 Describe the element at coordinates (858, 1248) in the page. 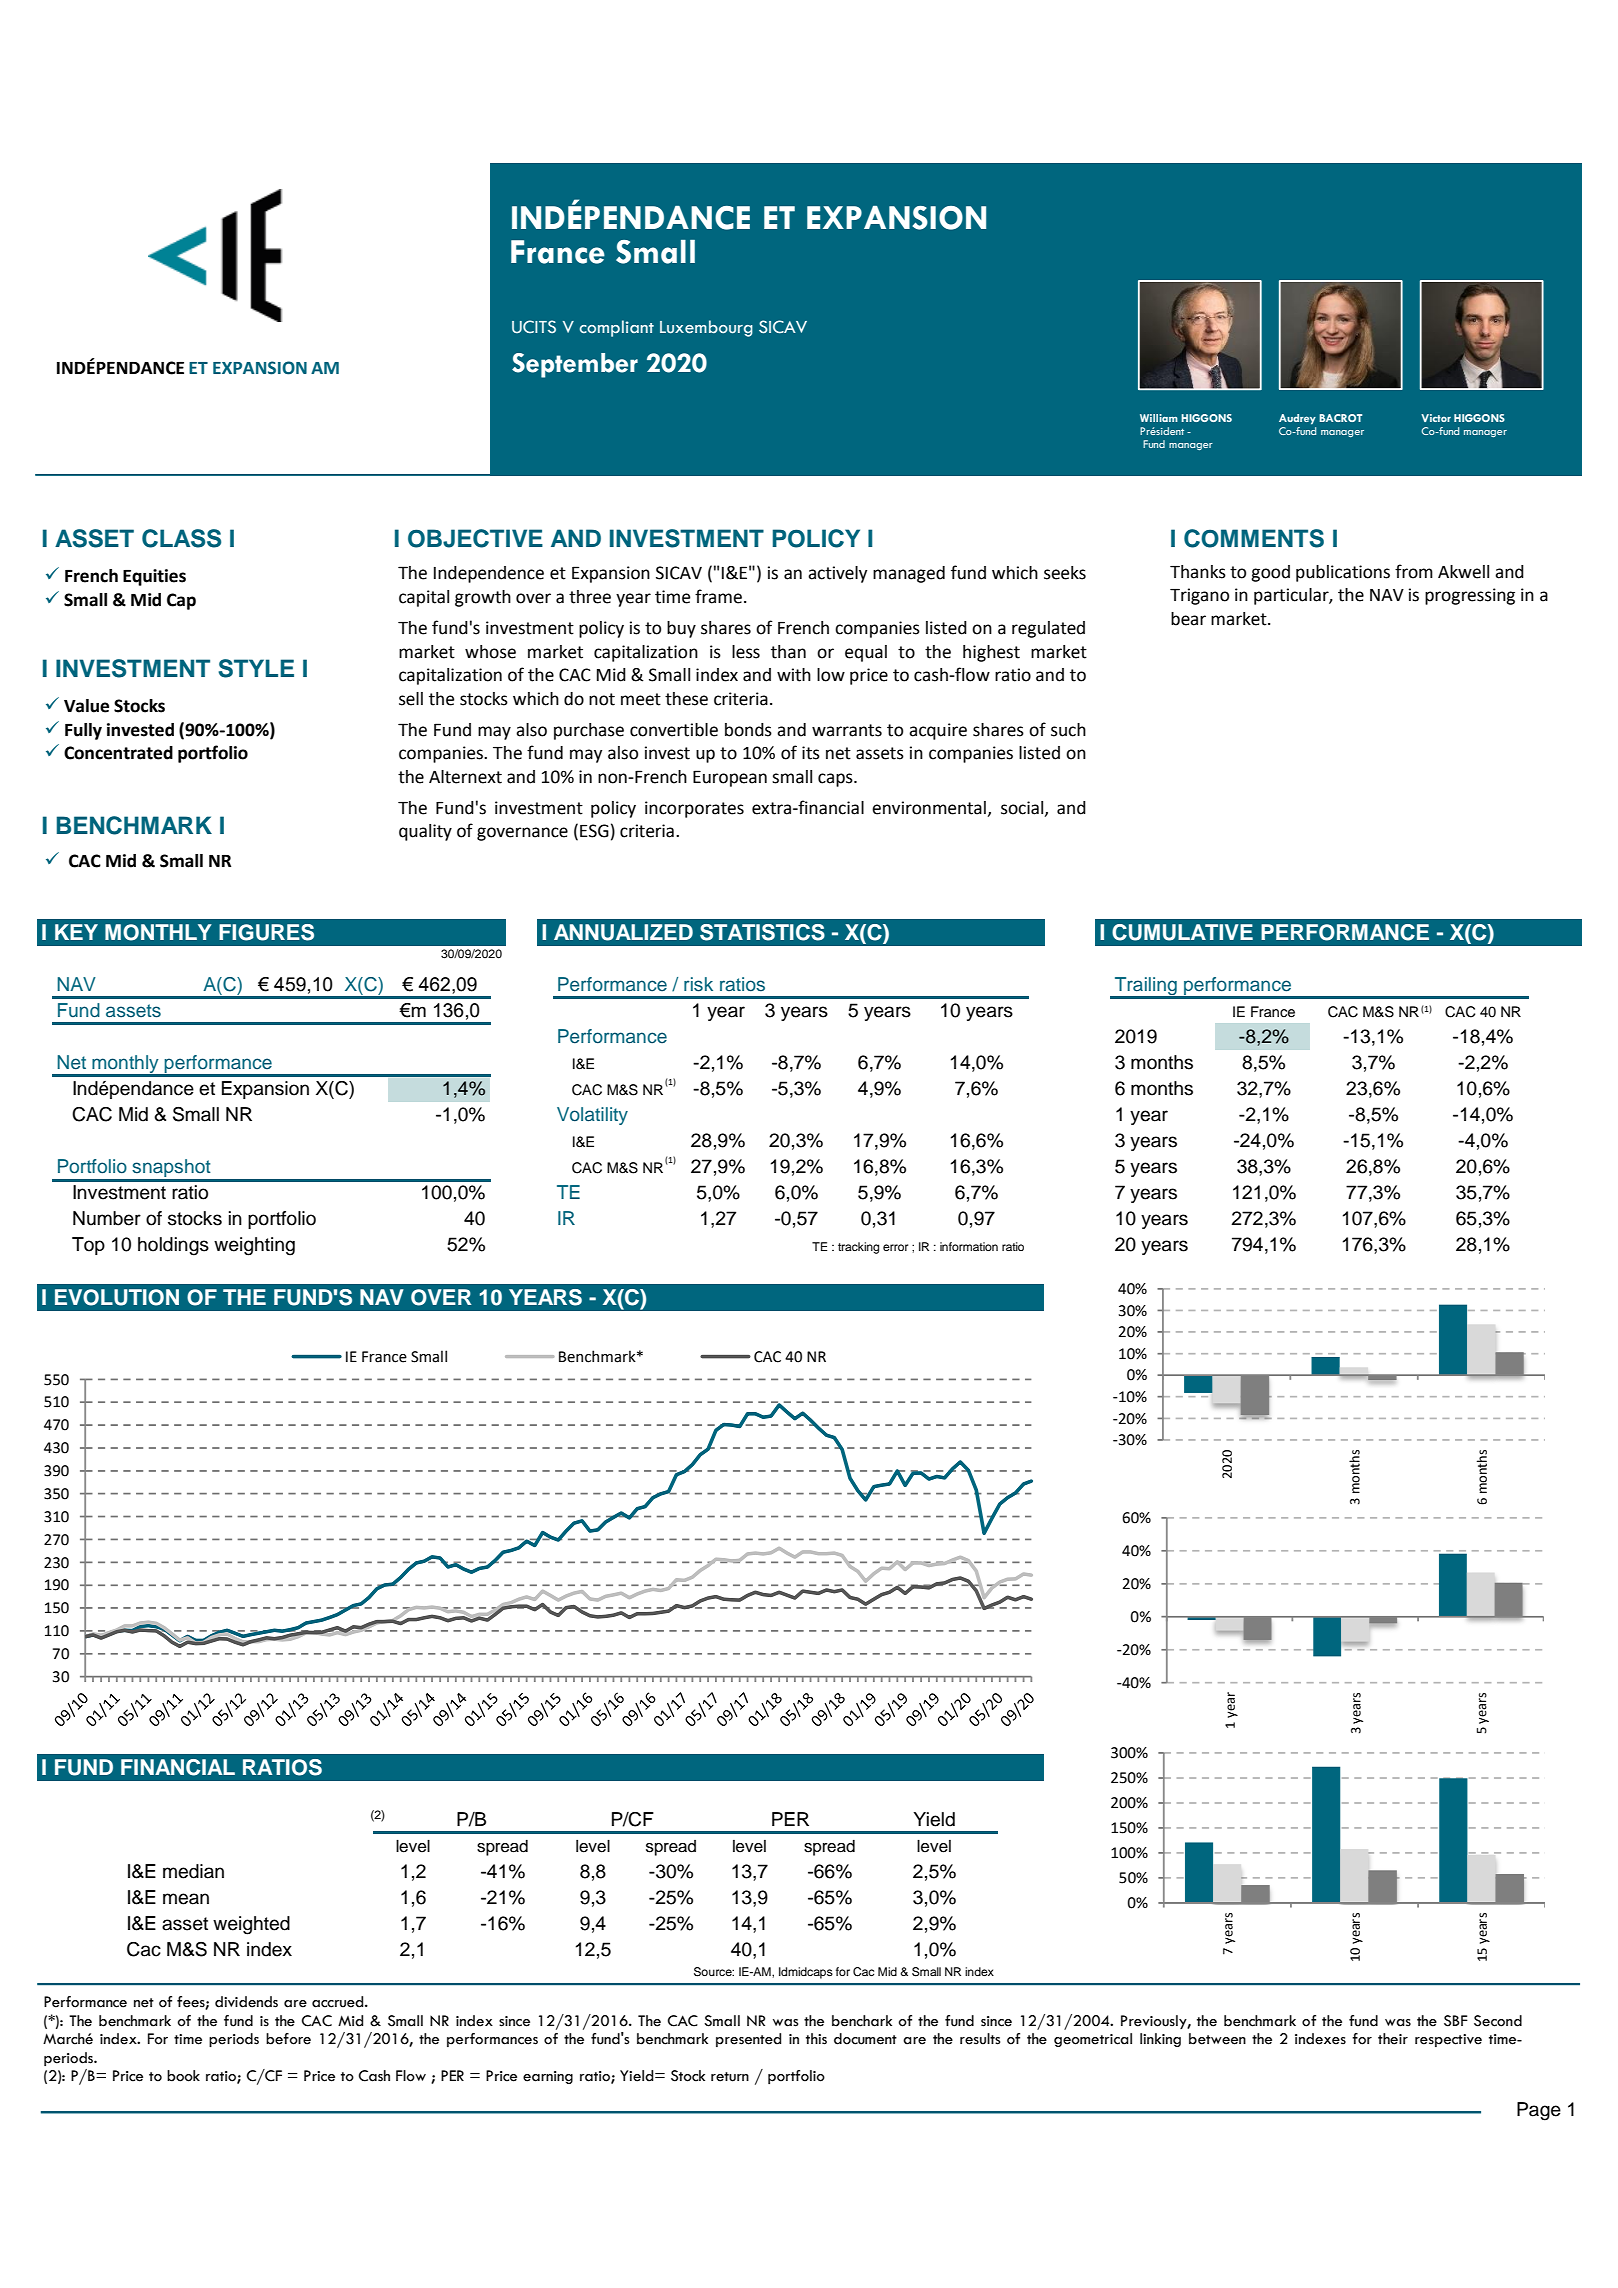

I see `tracking` at that location.
